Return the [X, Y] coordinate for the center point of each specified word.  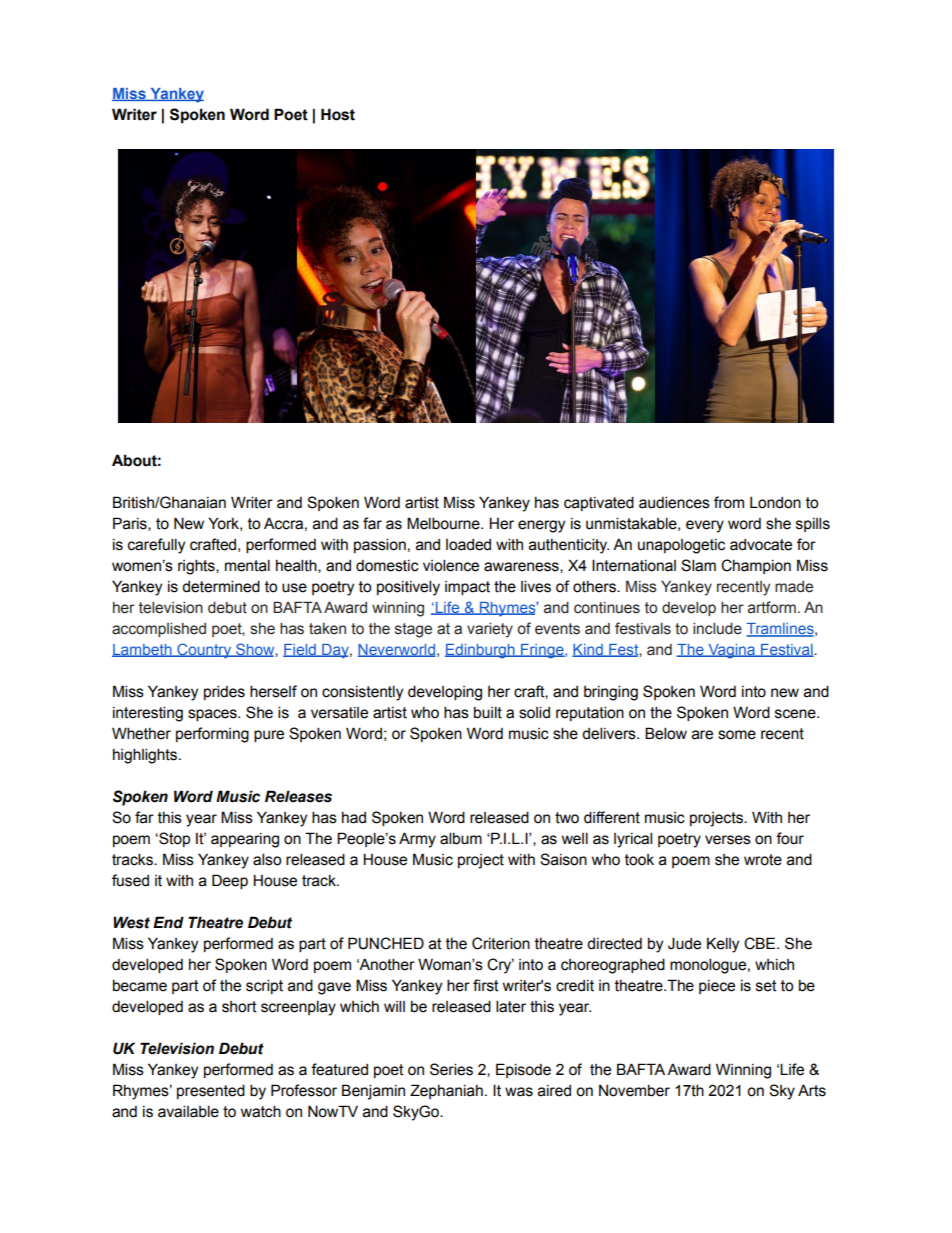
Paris [131, 524]
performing [212, 735]
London [775, 503]
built [488, 712]
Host [338, 114]
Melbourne [444, 523]
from [729, 502]
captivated [599, 503]
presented [211, 1091]
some [737, 735]
